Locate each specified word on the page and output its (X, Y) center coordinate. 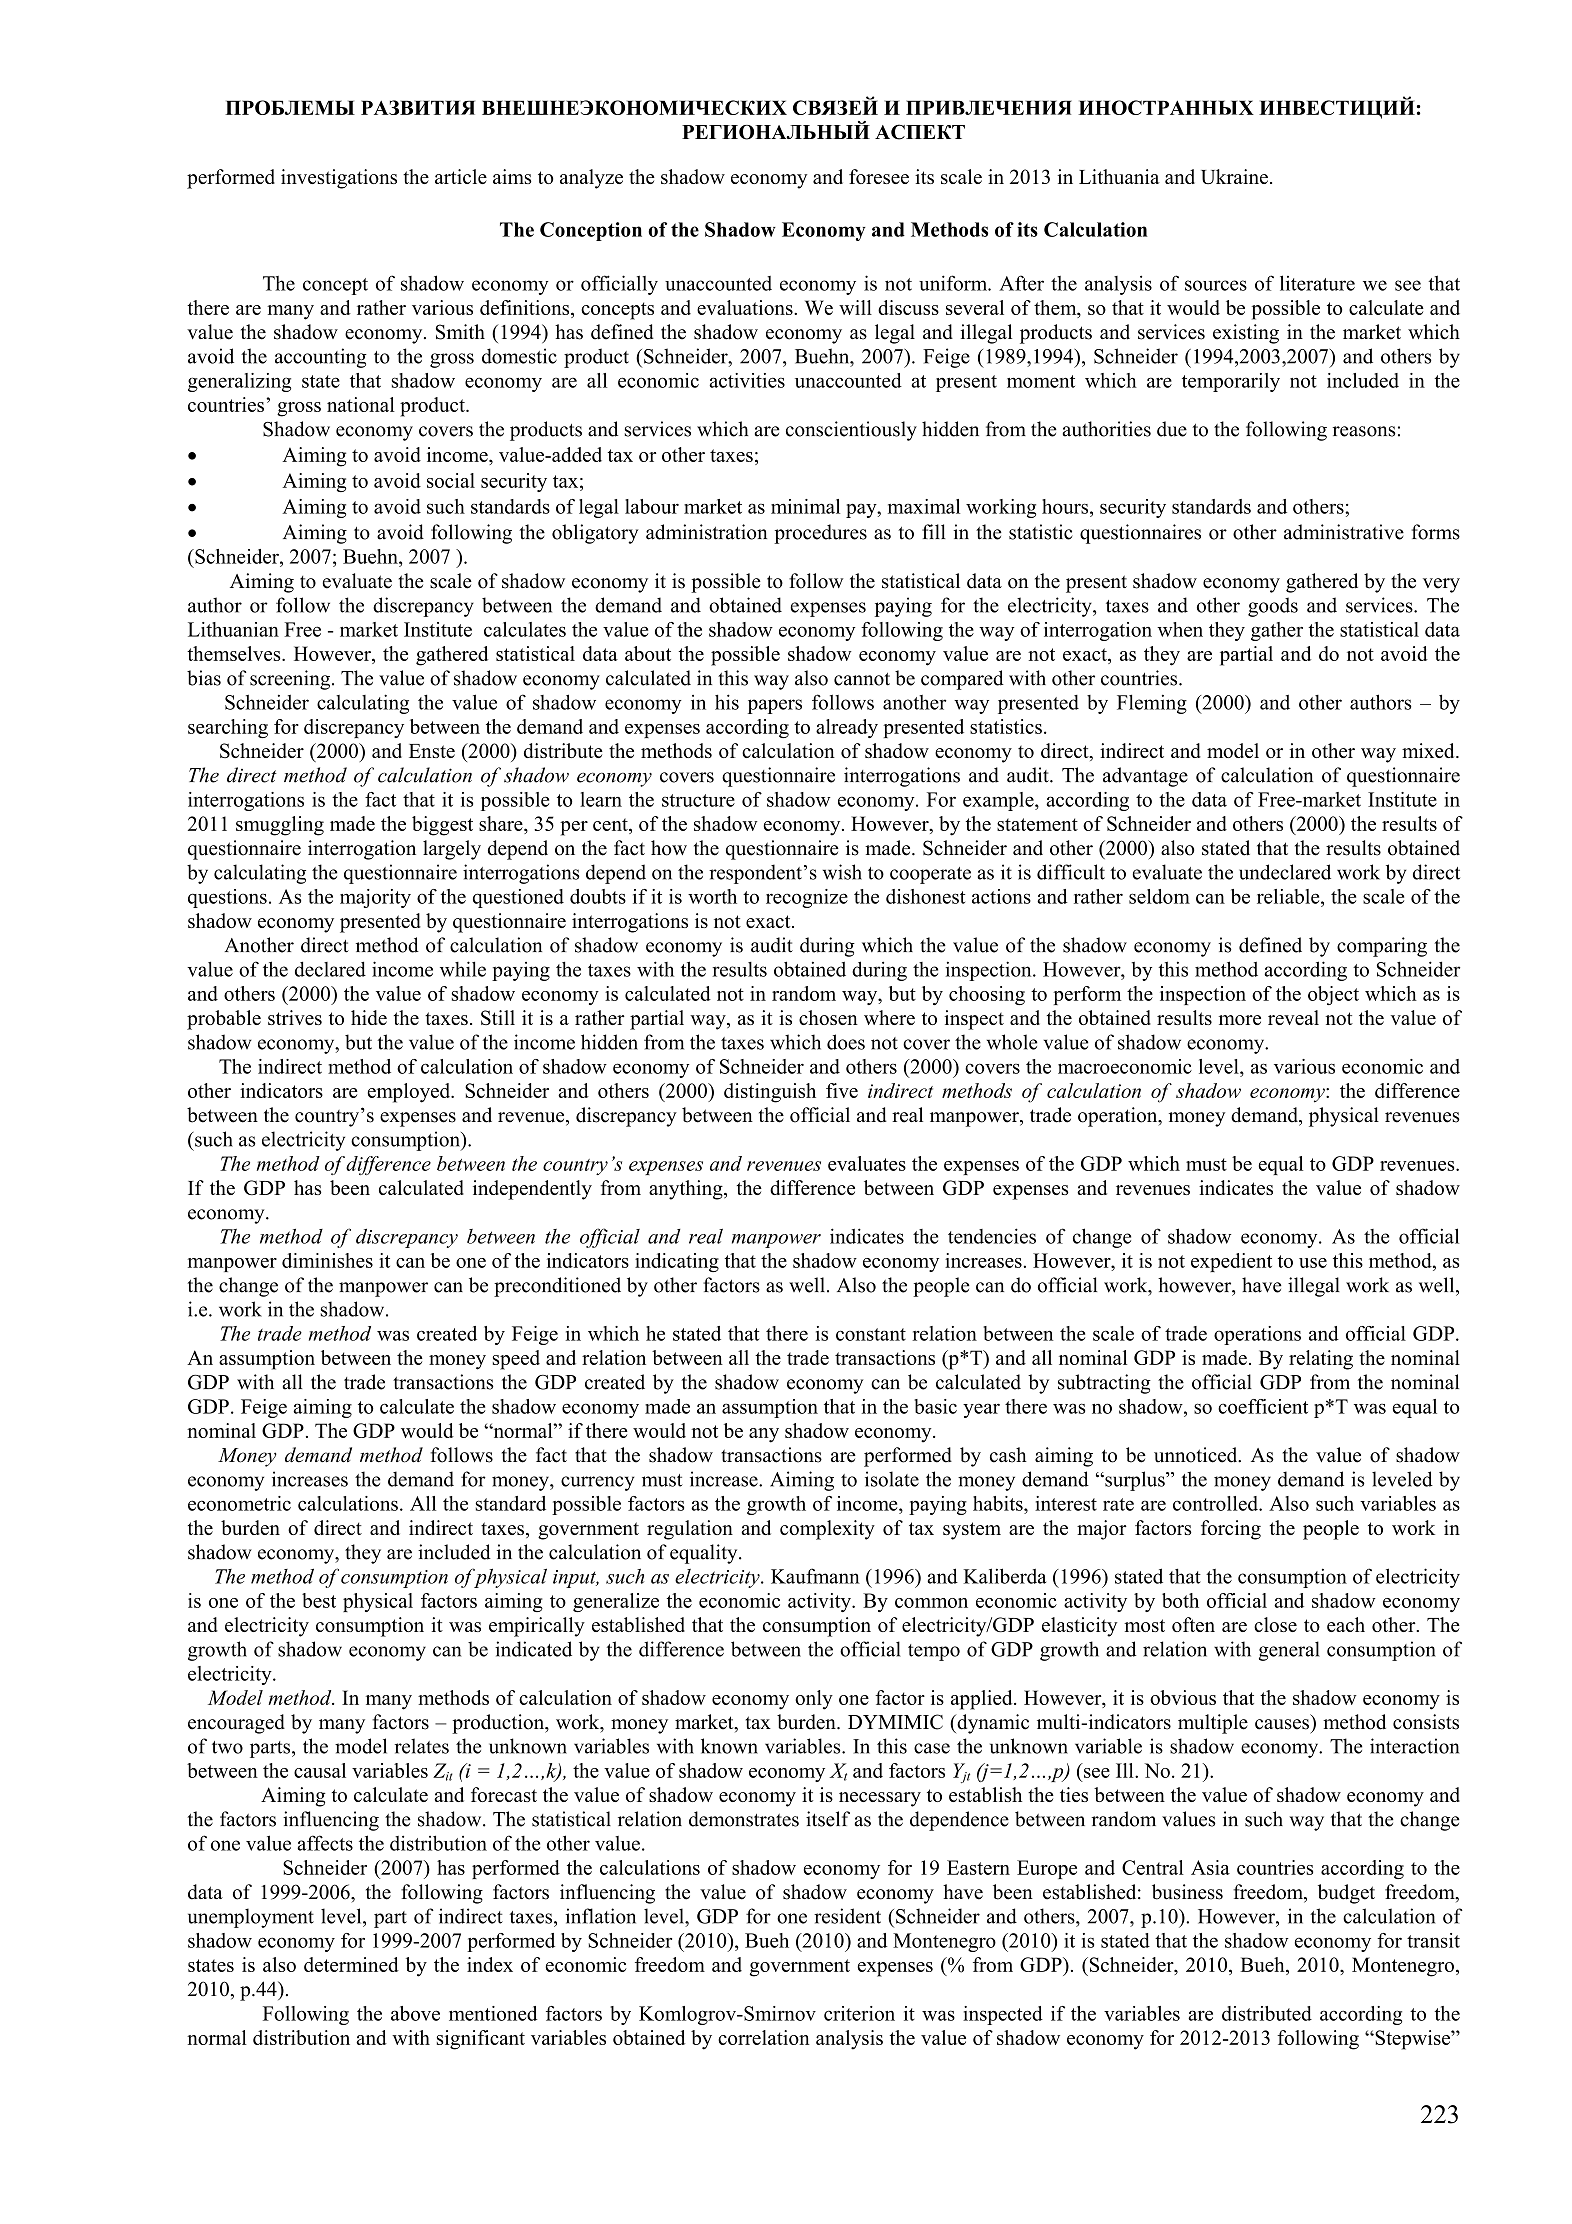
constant (871, 1334)
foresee (879, 176)
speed (516, 1360)
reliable (1289, 896)
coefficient (1263, 1406)
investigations (339, 179)
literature (1317, 283)
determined (351, 1964)
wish (842, 872)
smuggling (280, 826)
